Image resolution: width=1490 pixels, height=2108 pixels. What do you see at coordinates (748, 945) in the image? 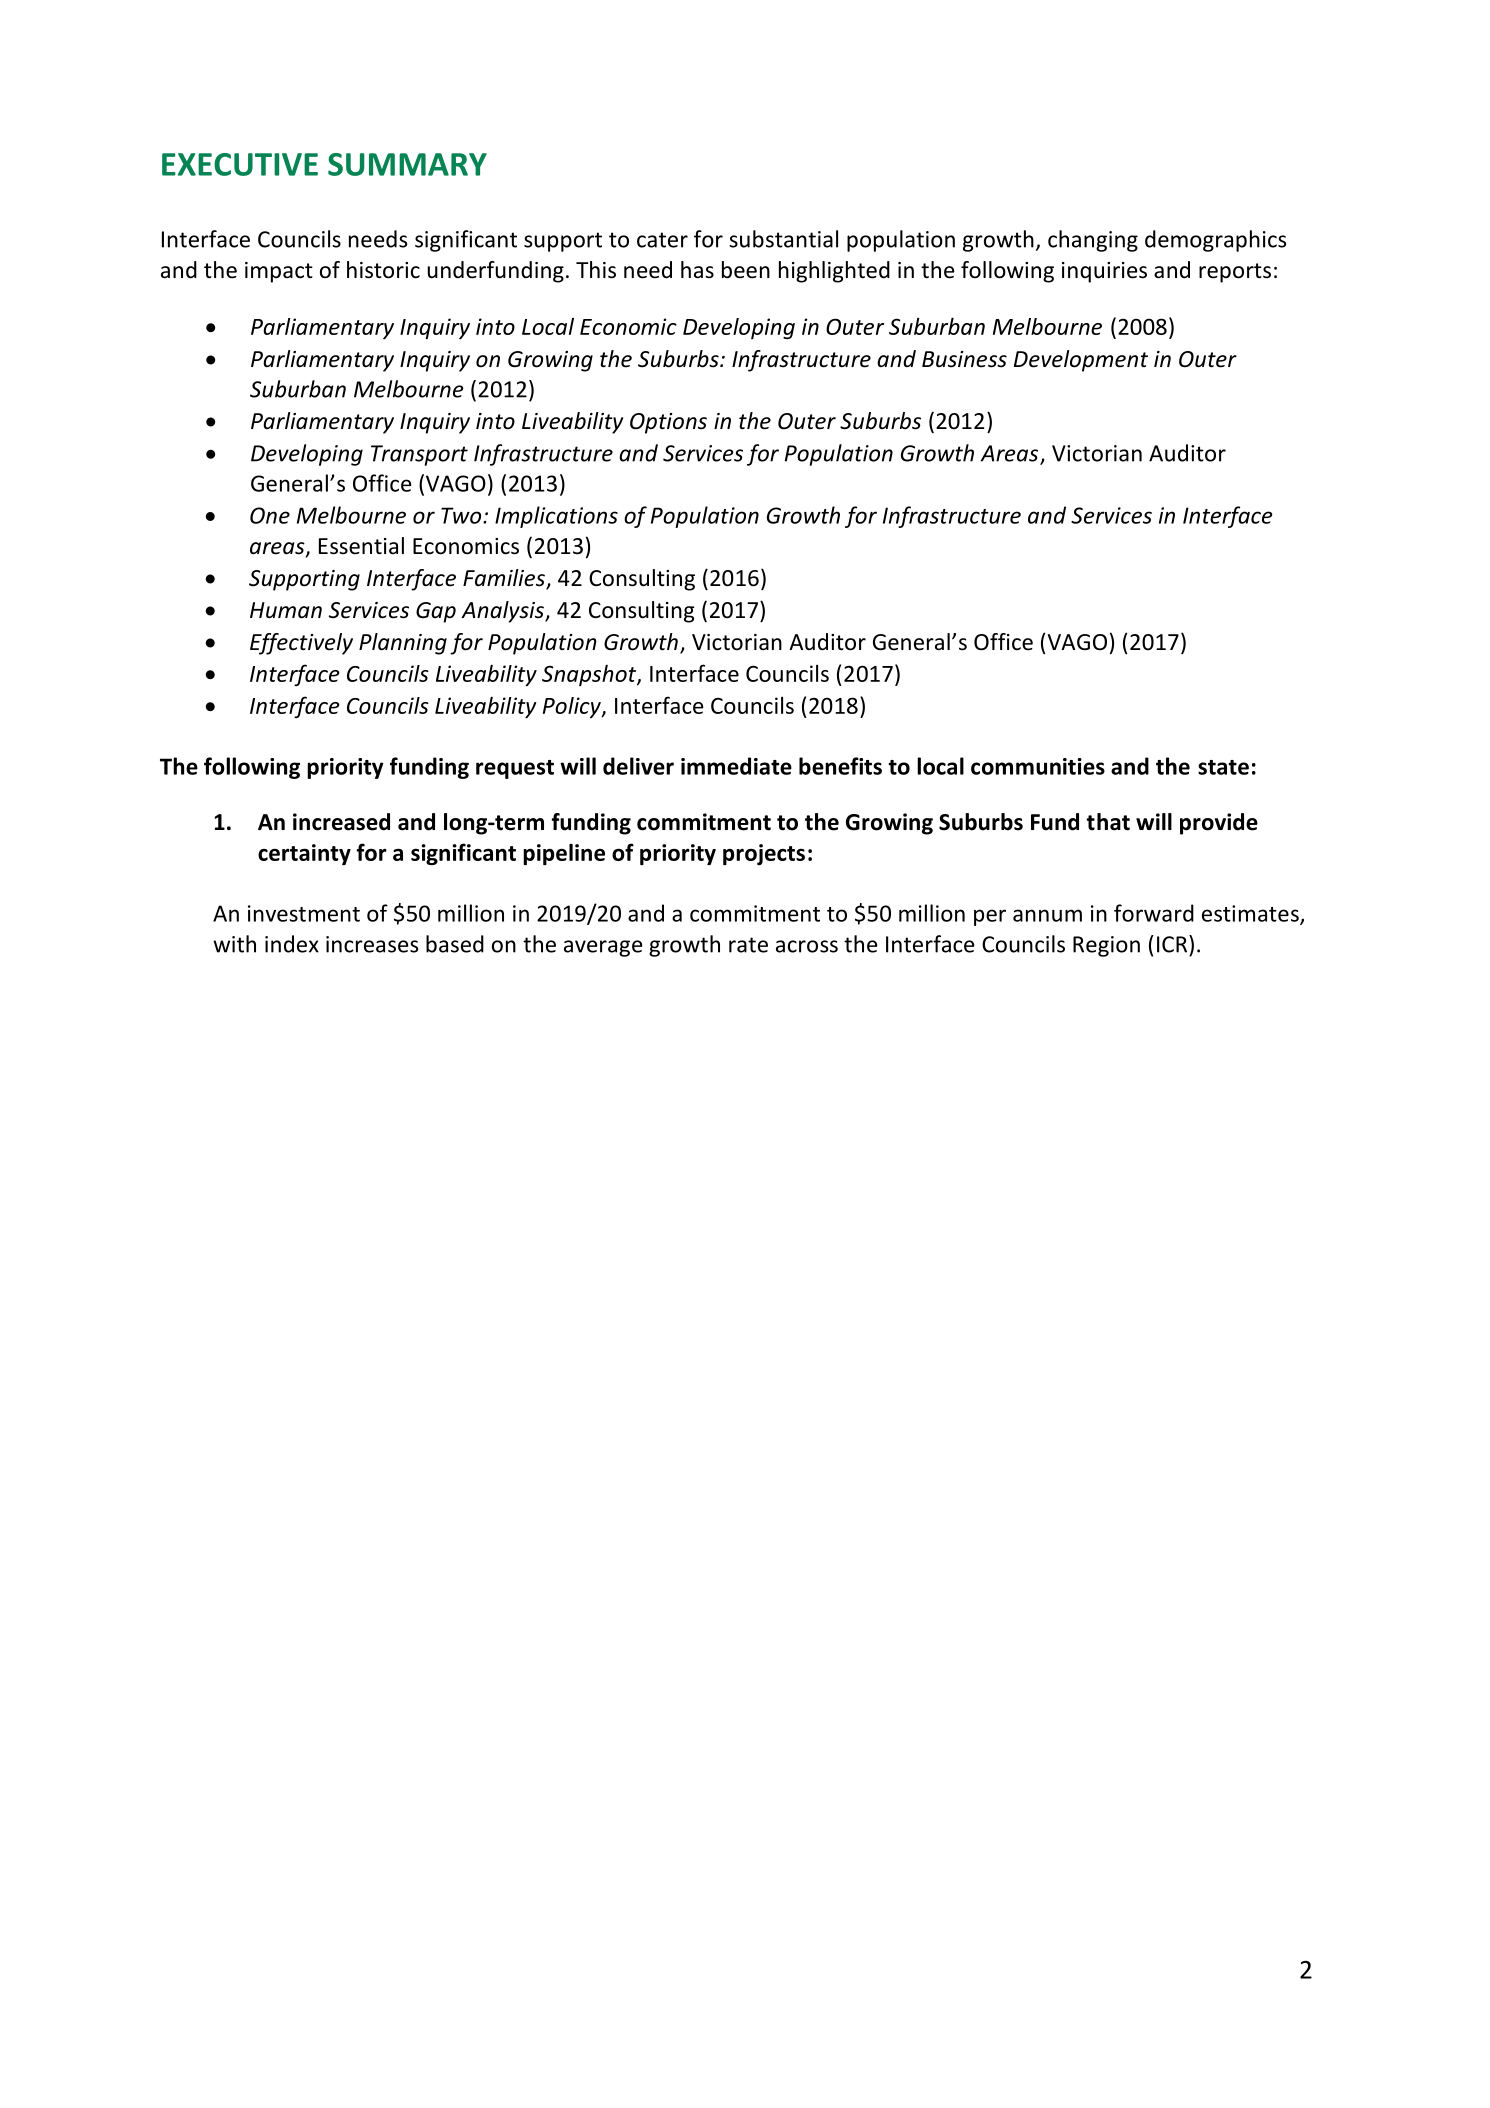
I see `rate` at bounding box center [748, 945].
